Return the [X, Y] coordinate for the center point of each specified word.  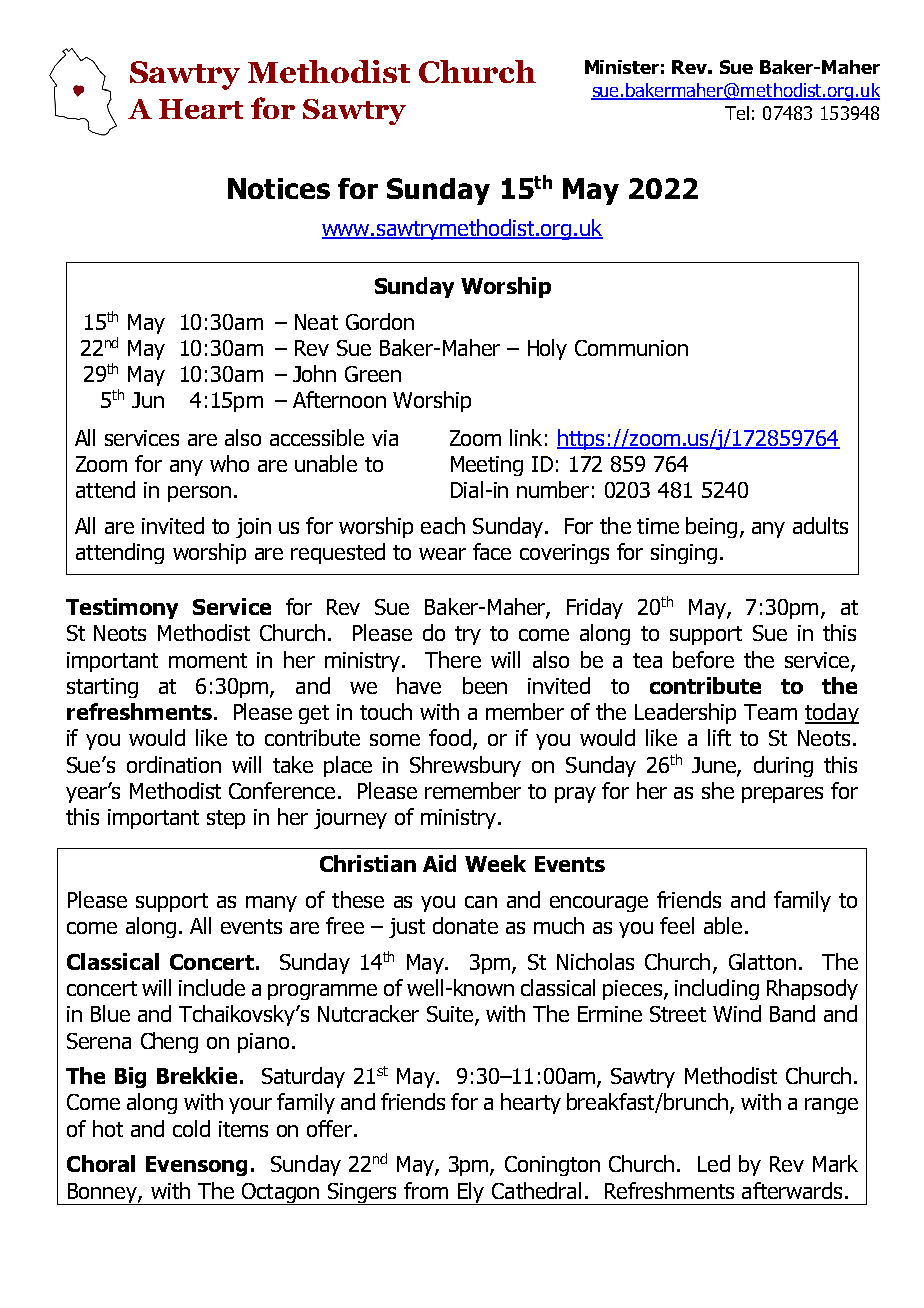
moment [208, 660]
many [271, 904]
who [229, 463]
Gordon [380, 321]
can [481, 902]
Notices [279, 188]
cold [191, 1128]
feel [677, 925]
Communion [631, 348]
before [703, 659]
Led [714, 1163]
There [453, 659]
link [526, 437]
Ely [471, 1193]
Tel [737, 113]
